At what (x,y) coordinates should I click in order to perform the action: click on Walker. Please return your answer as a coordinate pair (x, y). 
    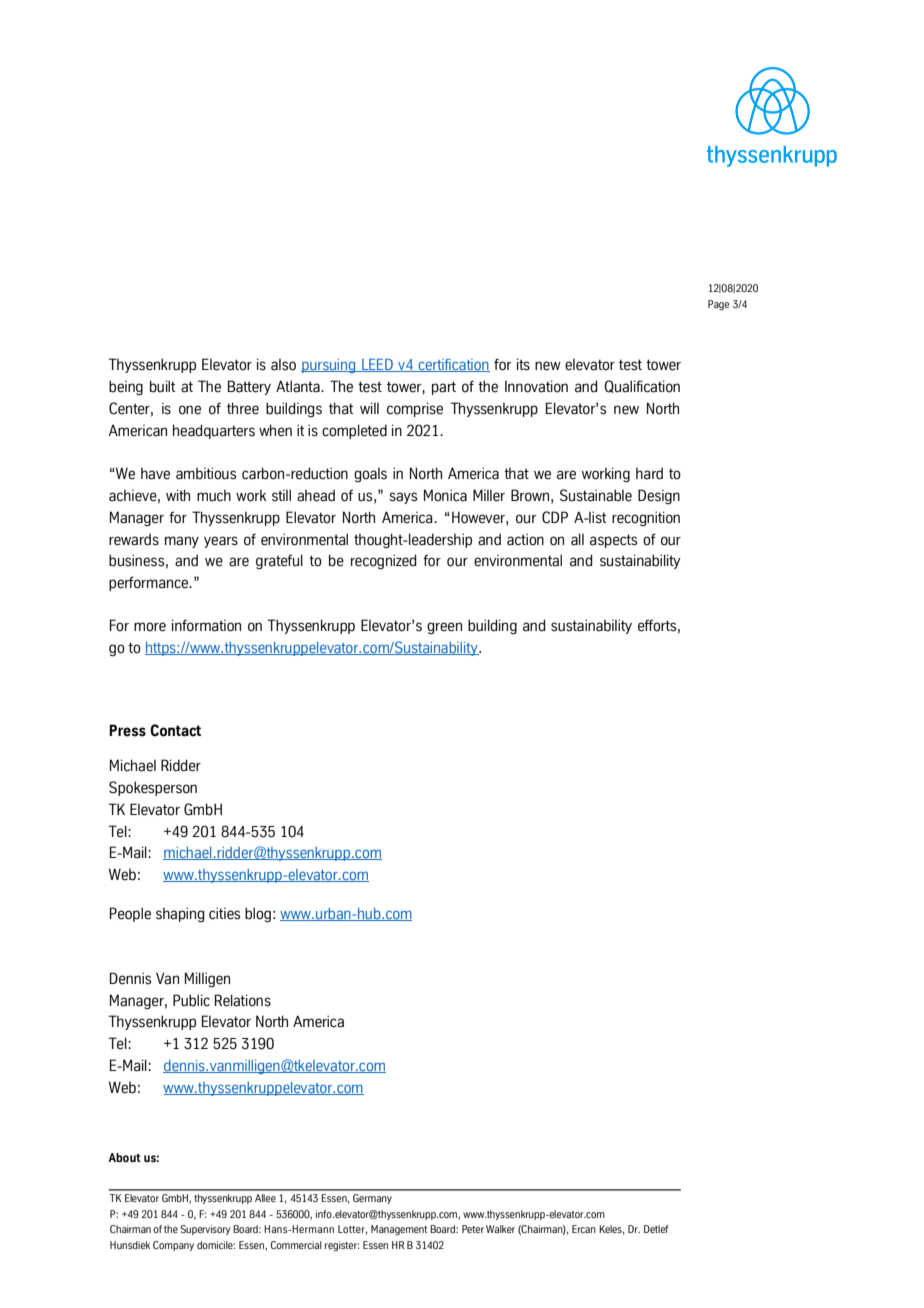
    Looking at the image, I should click on (500, 1229).
